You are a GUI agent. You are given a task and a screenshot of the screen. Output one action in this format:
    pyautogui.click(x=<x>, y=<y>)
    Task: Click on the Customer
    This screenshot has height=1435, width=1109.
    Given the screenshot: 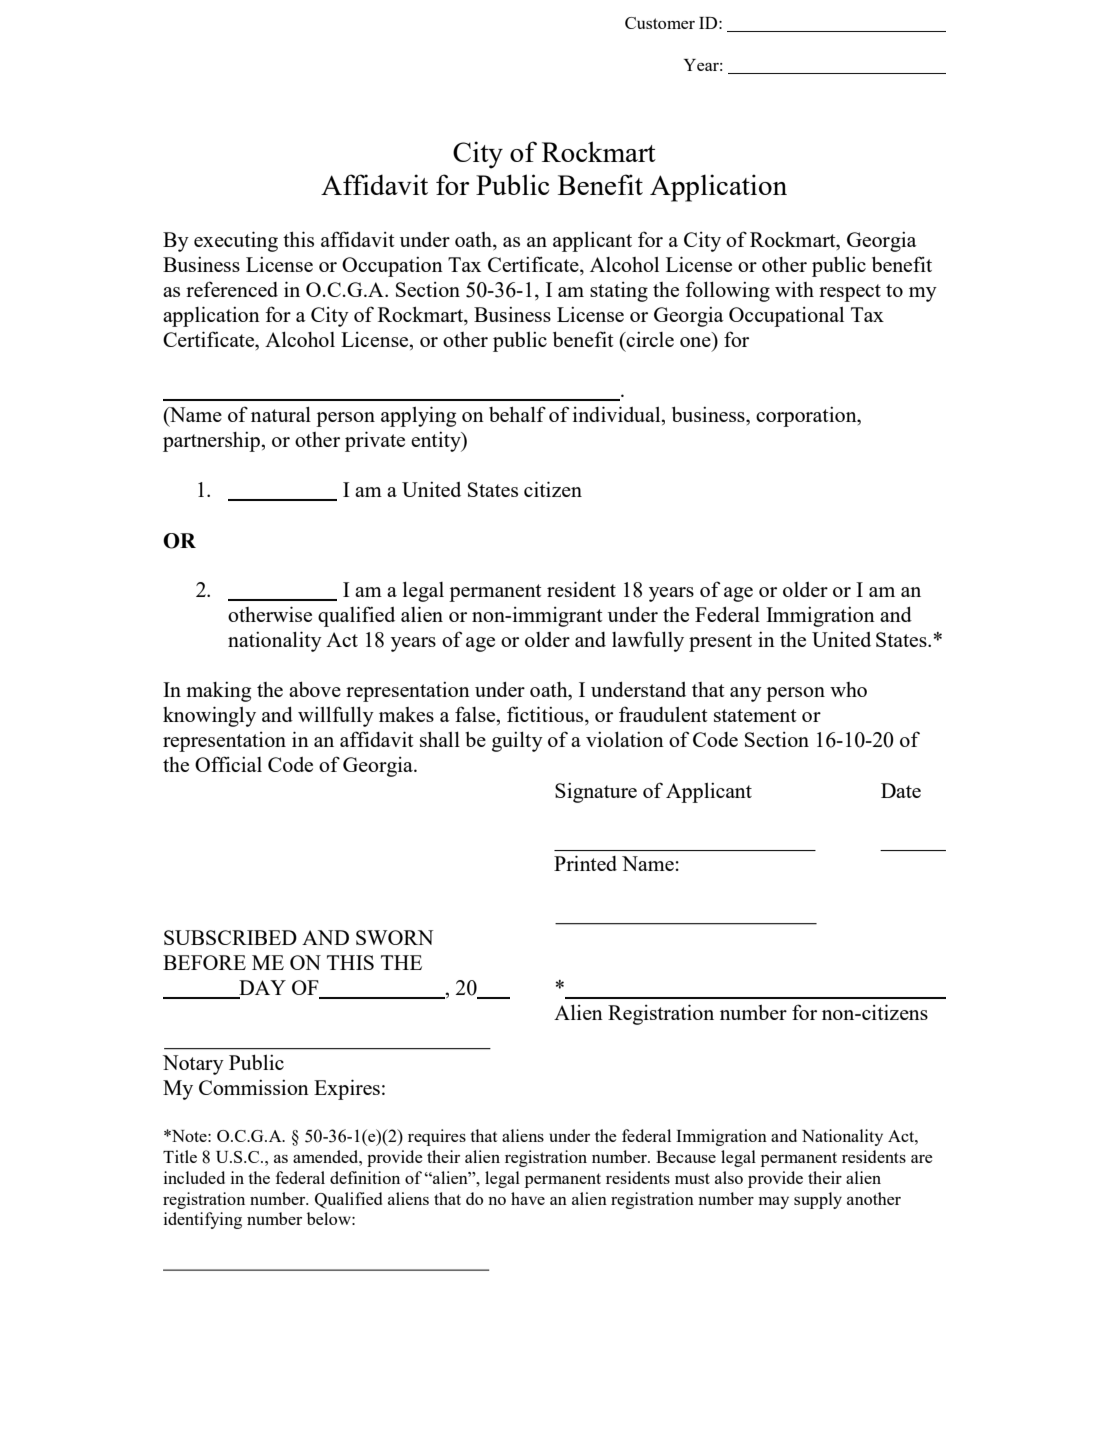 What is the action you would take?
    pyautogui.click(x=660, y=23)
